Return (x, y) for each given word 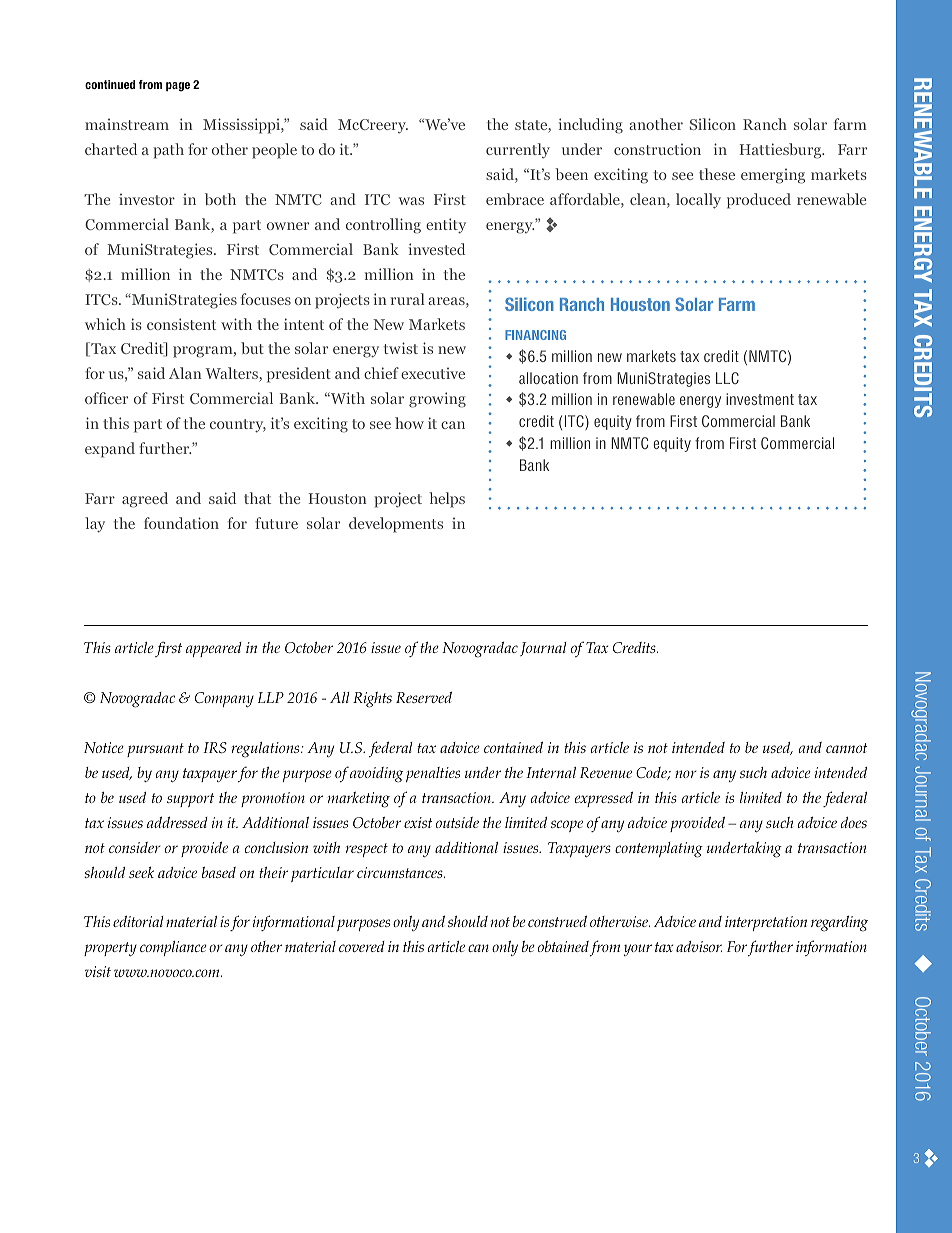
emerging (773, 176)
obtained (563, 946)
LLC (727, 378)
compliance (173, 948)
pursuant (155, 750)
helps (447, 500)
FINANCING (535, 335)
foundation (181, 523)
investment (760, 399)
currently (518, 151)
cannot (846, 748)
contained (513, 747)
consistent (181, 324)
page (178, 87)
